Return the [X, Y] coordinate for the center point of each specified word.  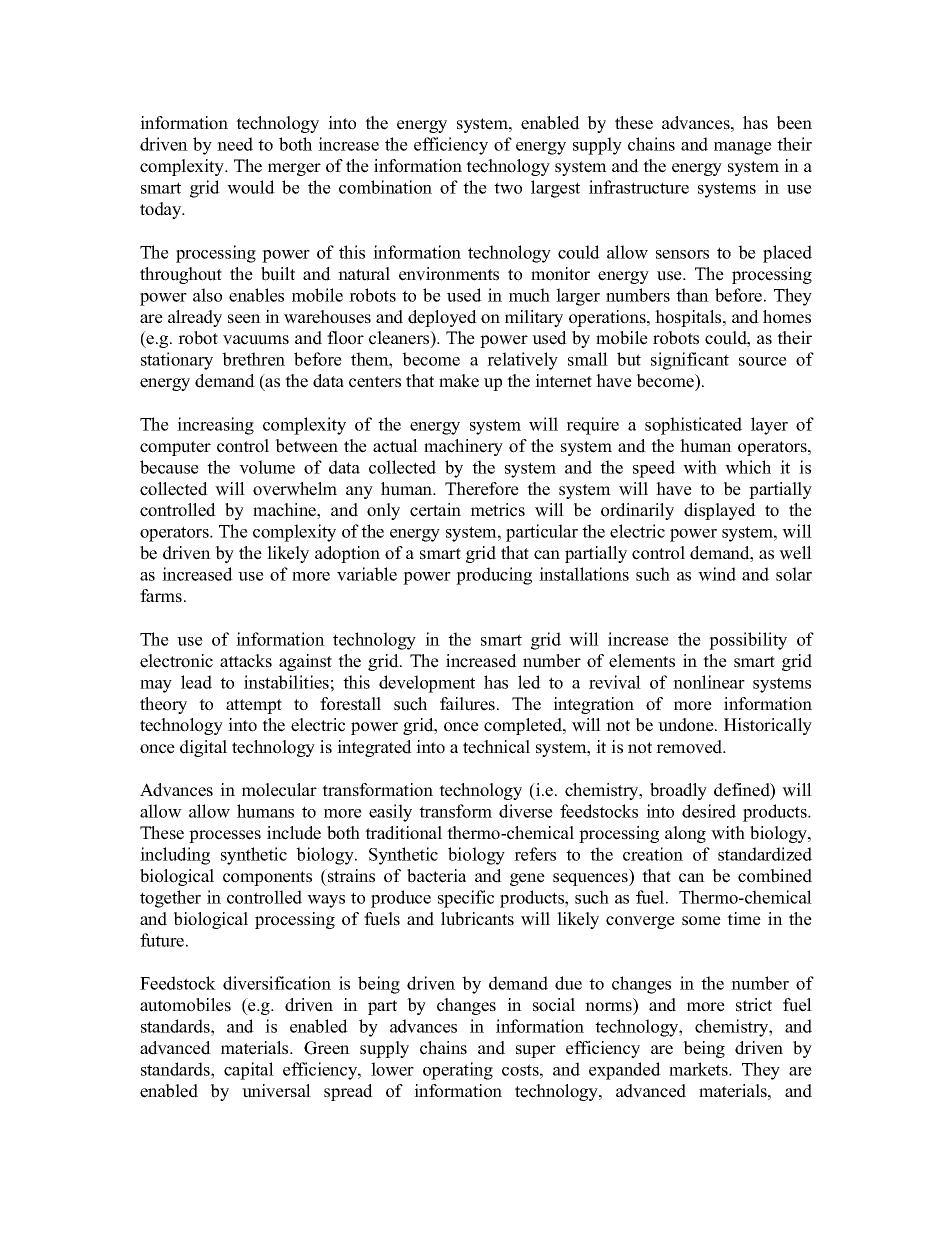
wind [717, 574]
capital [249, 1071]
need [235, 144]
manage [743, 148]
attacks [246, 661]
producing [494, 576]
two [508, 188]
